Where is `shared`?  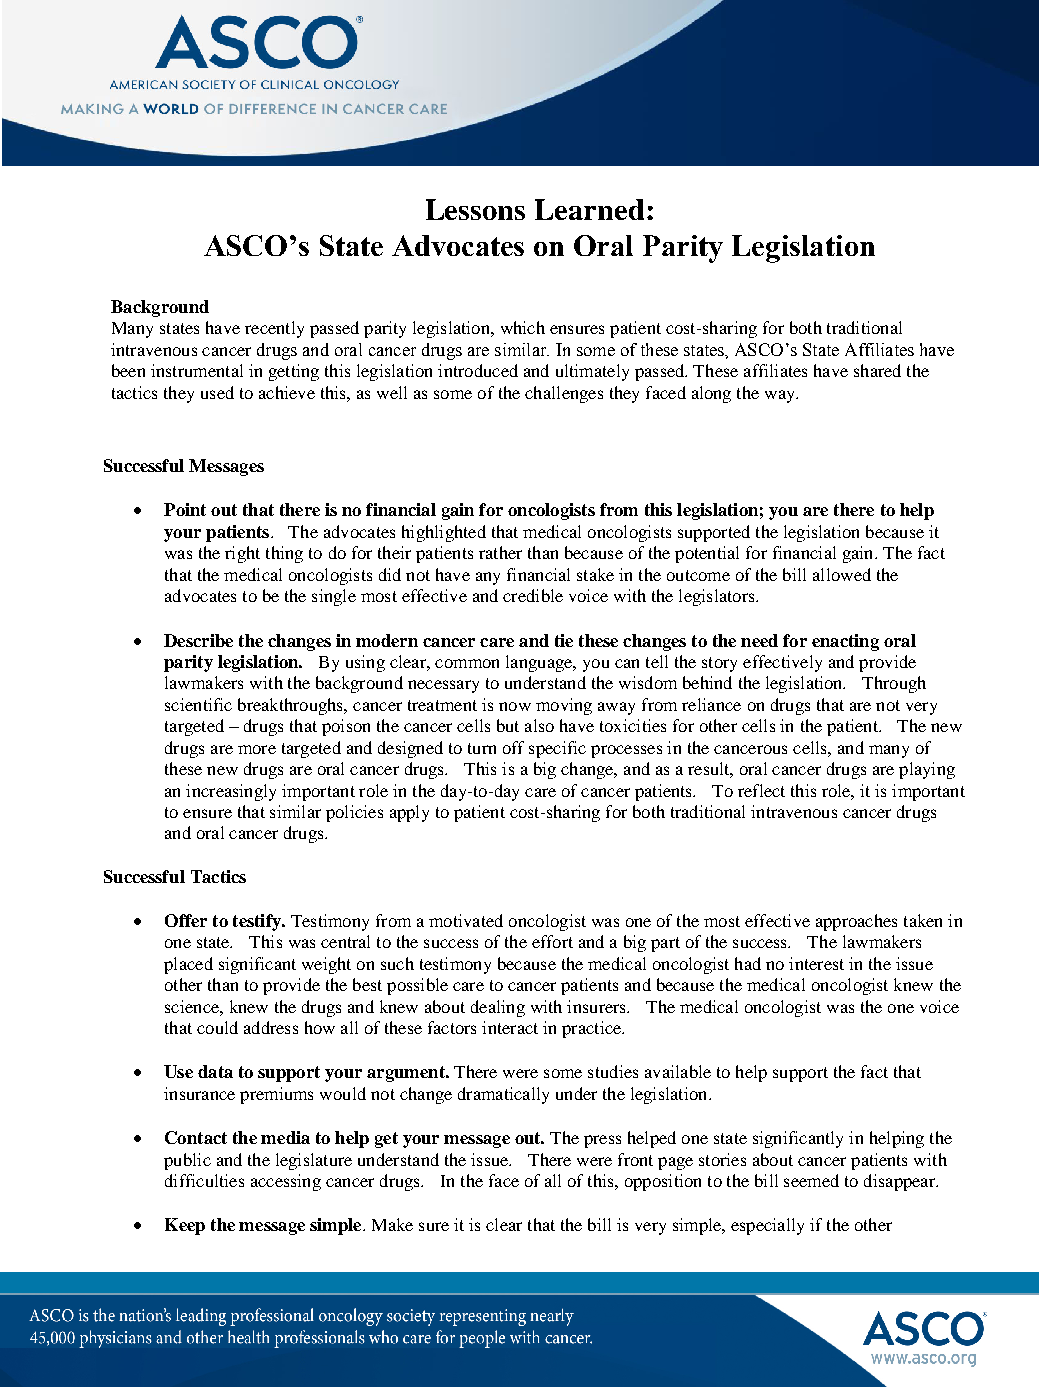 shared is located at coordinates (877, 370).
